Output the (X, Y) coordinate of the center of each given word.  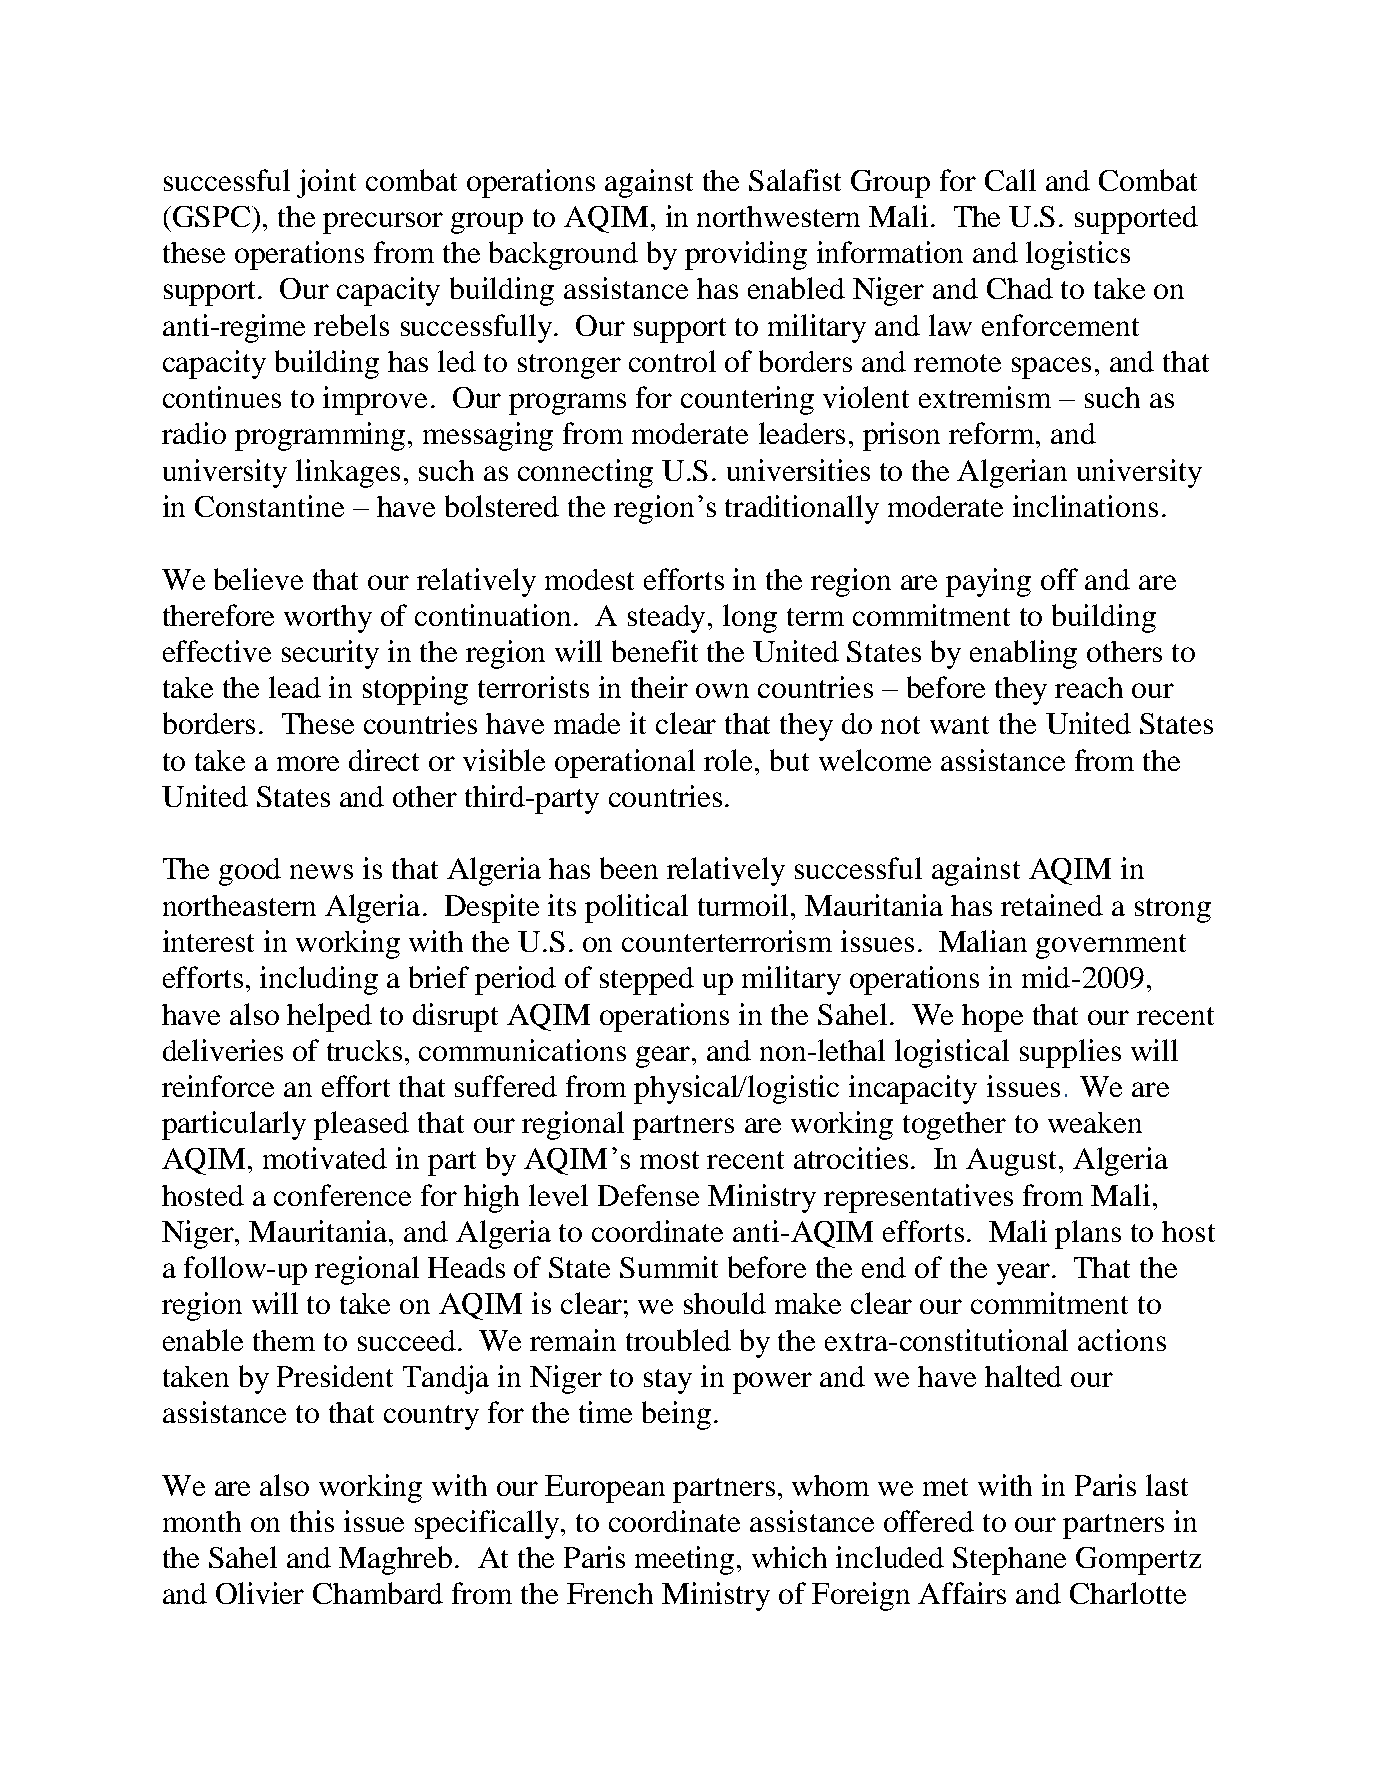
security (330, 654)
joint (326, 183)
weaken (1095, 1122)
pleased (361, 1125)
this (312, 1521)
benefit (655, 651)
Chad (1020, 288)
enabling (1023, 654)
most (669, 1160)
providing (746, 255)
